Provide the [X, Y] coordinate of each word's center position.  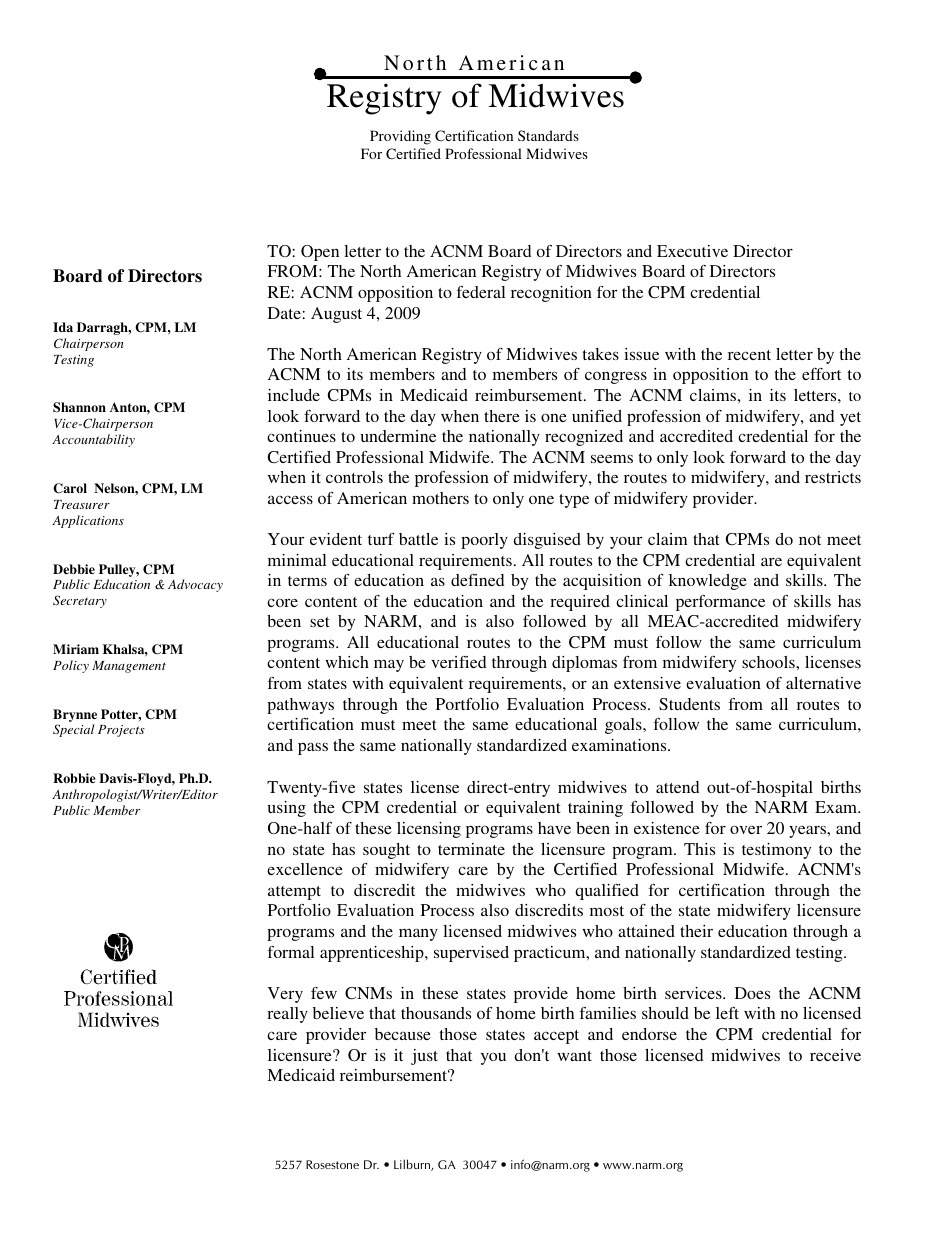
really [287, 1015]
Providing [400, 137]
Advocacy [195, 585]
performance [720, 603]
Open [320, 253]
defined [477, 580]
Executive [692, 251]
